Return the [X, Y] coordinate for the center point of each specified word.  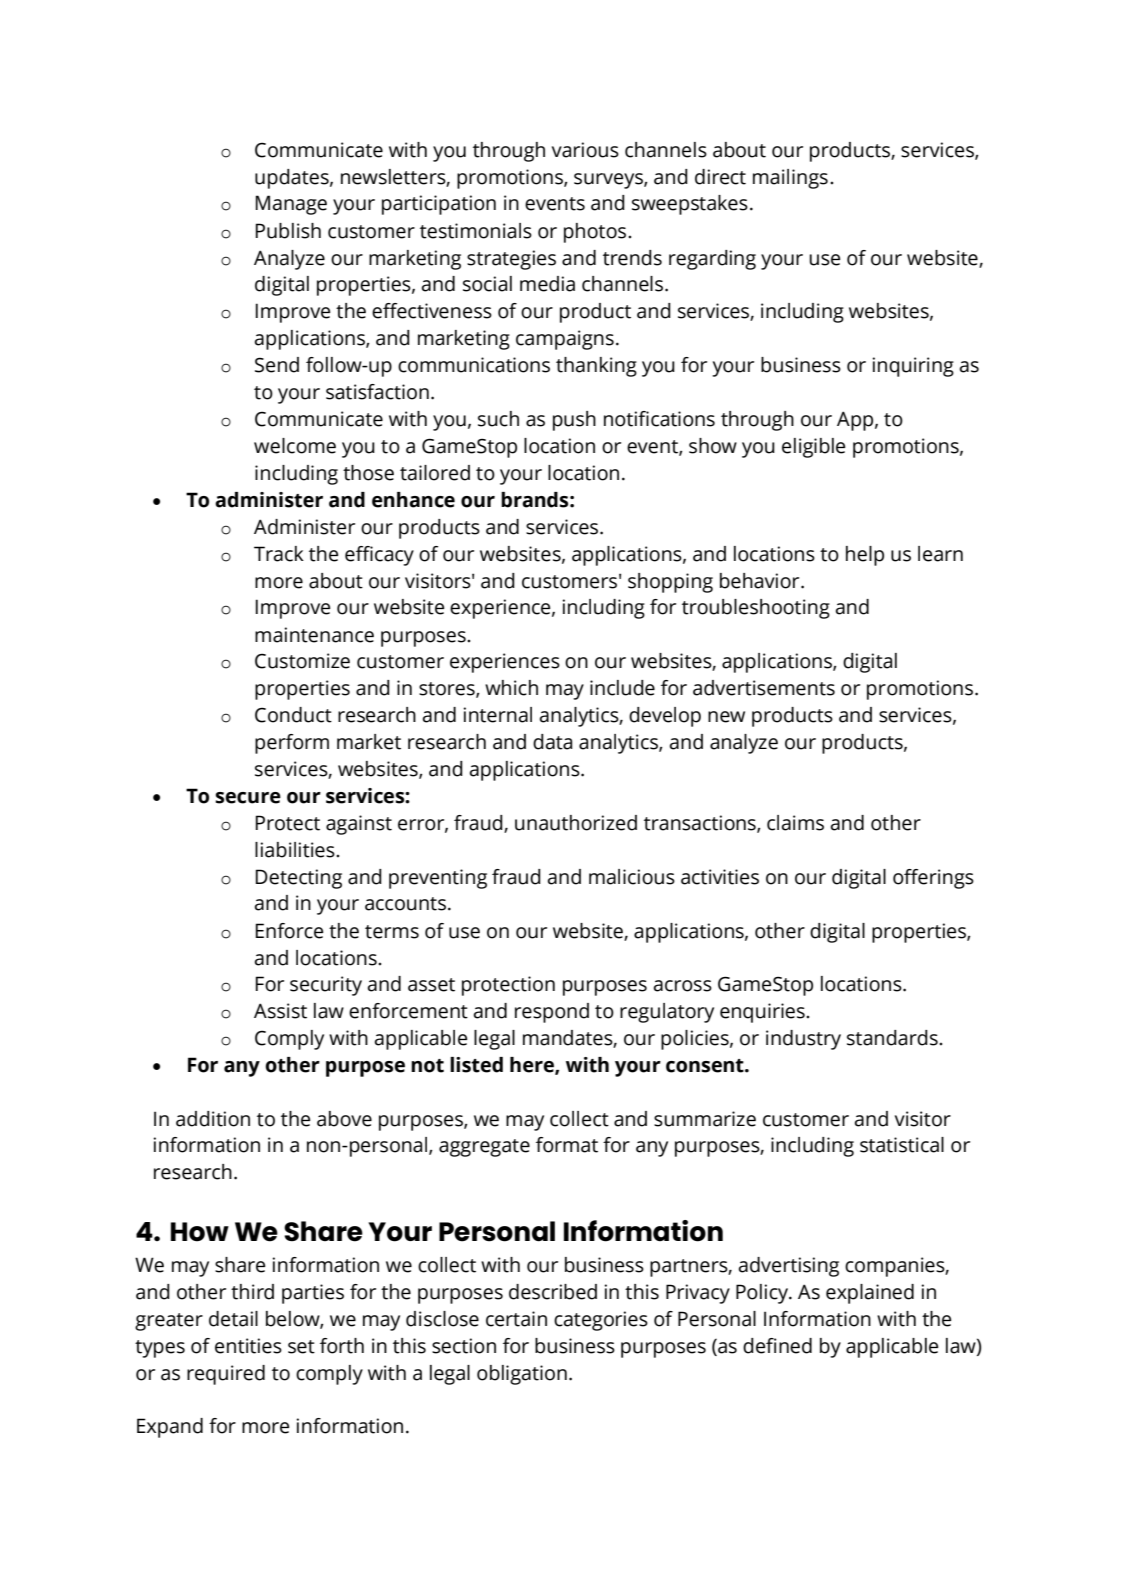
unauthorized [576, 823]
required [226, 1375]
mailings [790, 179]
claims [795, 823]
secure [248, 798]
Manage [291, 205]
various [585, 150]
